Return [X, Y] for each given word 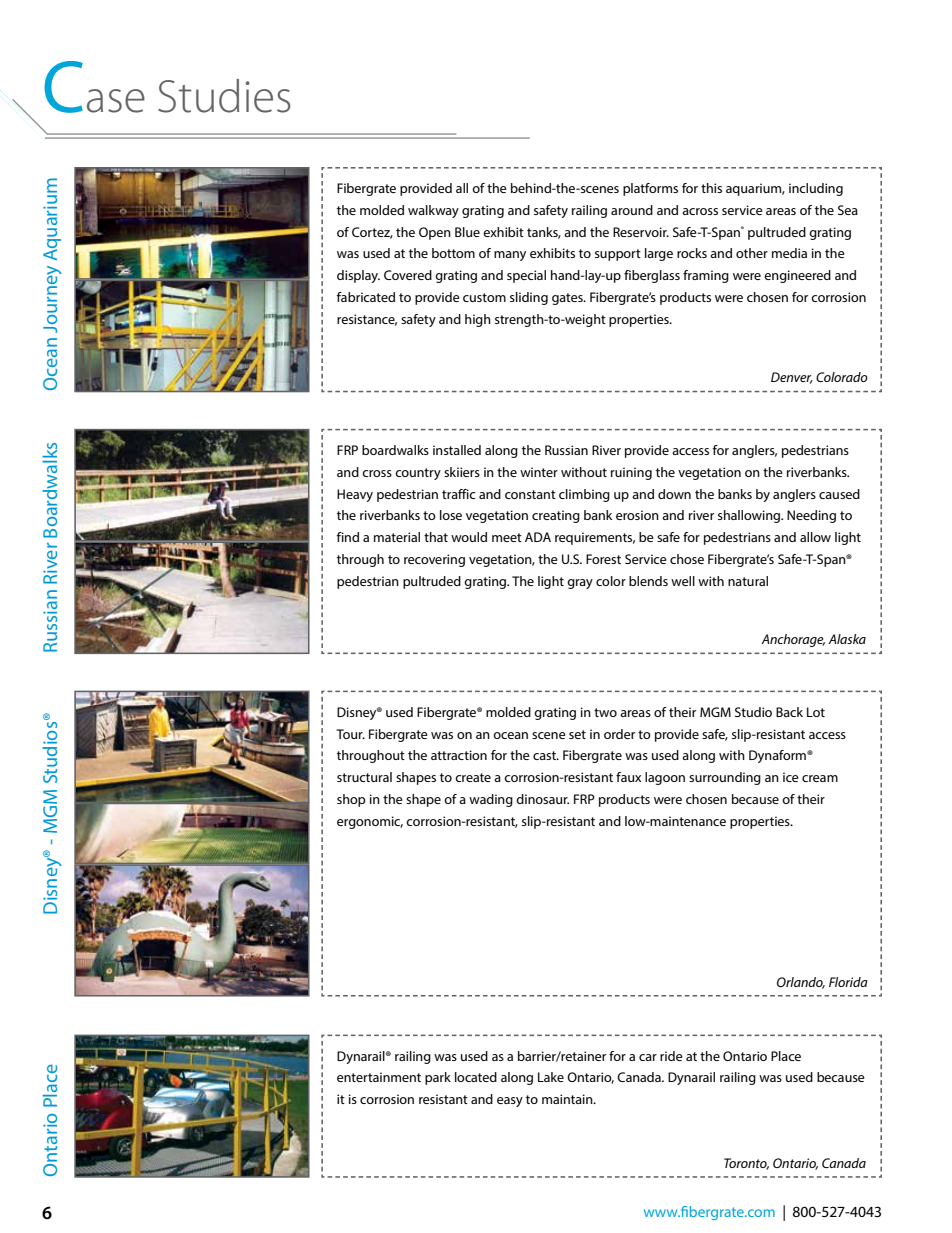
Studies [224, 96]
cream [820, 778]
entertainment [379, 1077]
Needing [811, 516]
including [816, 189]
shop [351, 800]
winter [539, 472]
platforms [650, 189]
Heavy [355, 495]
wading [491, 800]
